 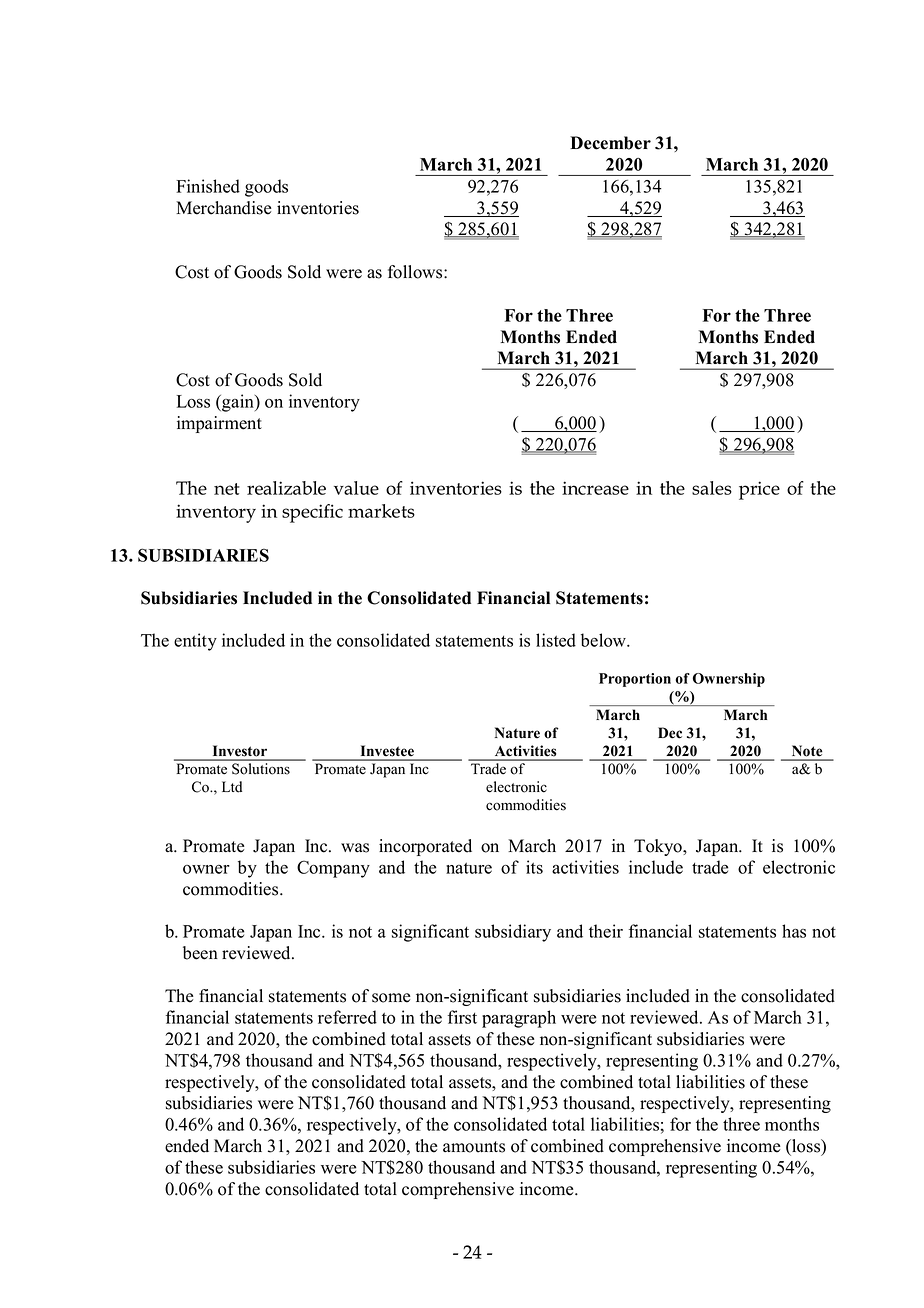 What do you see at coordinates (347, 1017) in the screenshot?
I see `referred` at bounding box center [347, 1017].
